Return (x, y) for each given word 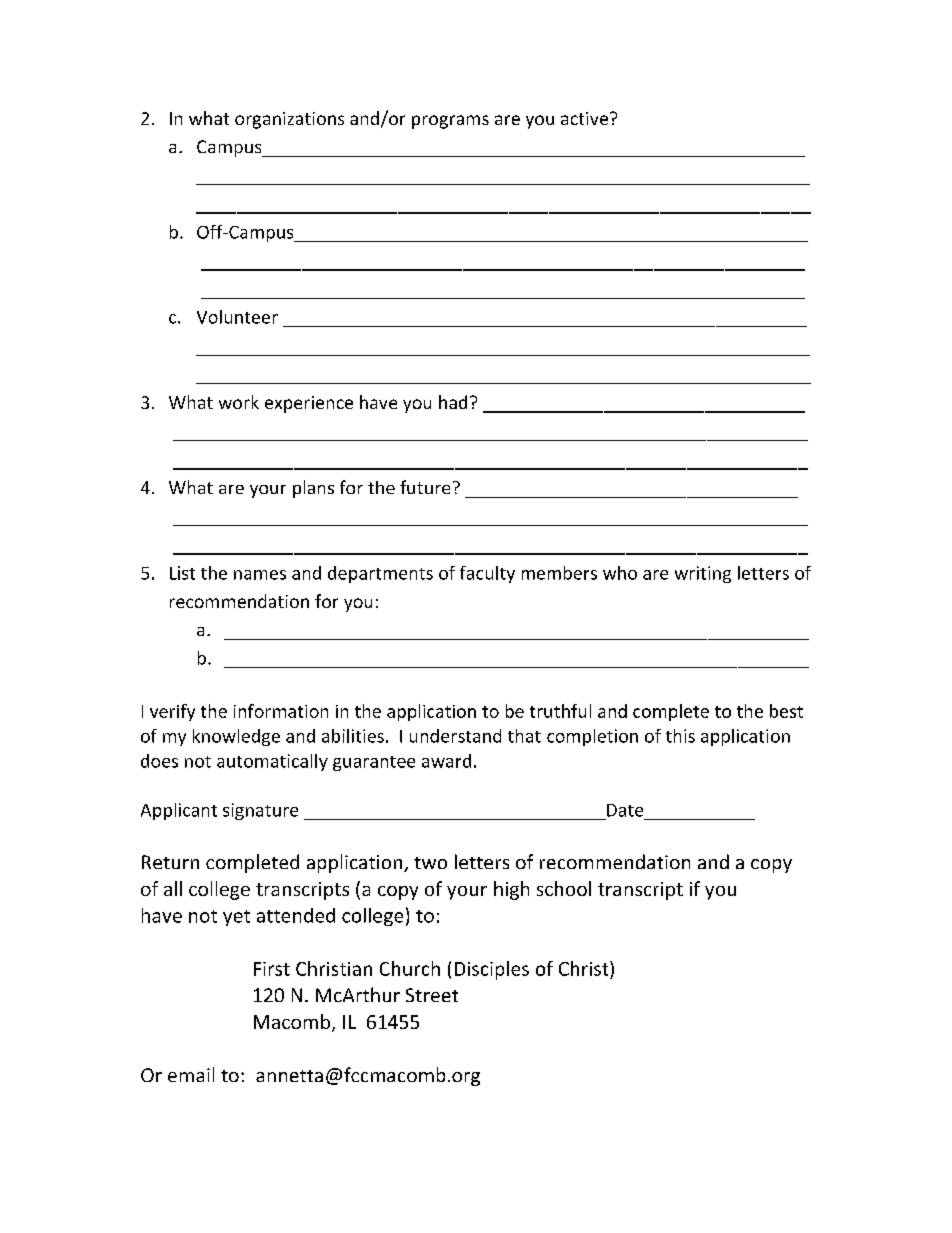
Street (432, 995)
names (260, 575)
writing (703, 574)
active (586, 118)
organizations (289, 120)
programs (450, 122)
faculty (487, 574)
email (191, 1074)
